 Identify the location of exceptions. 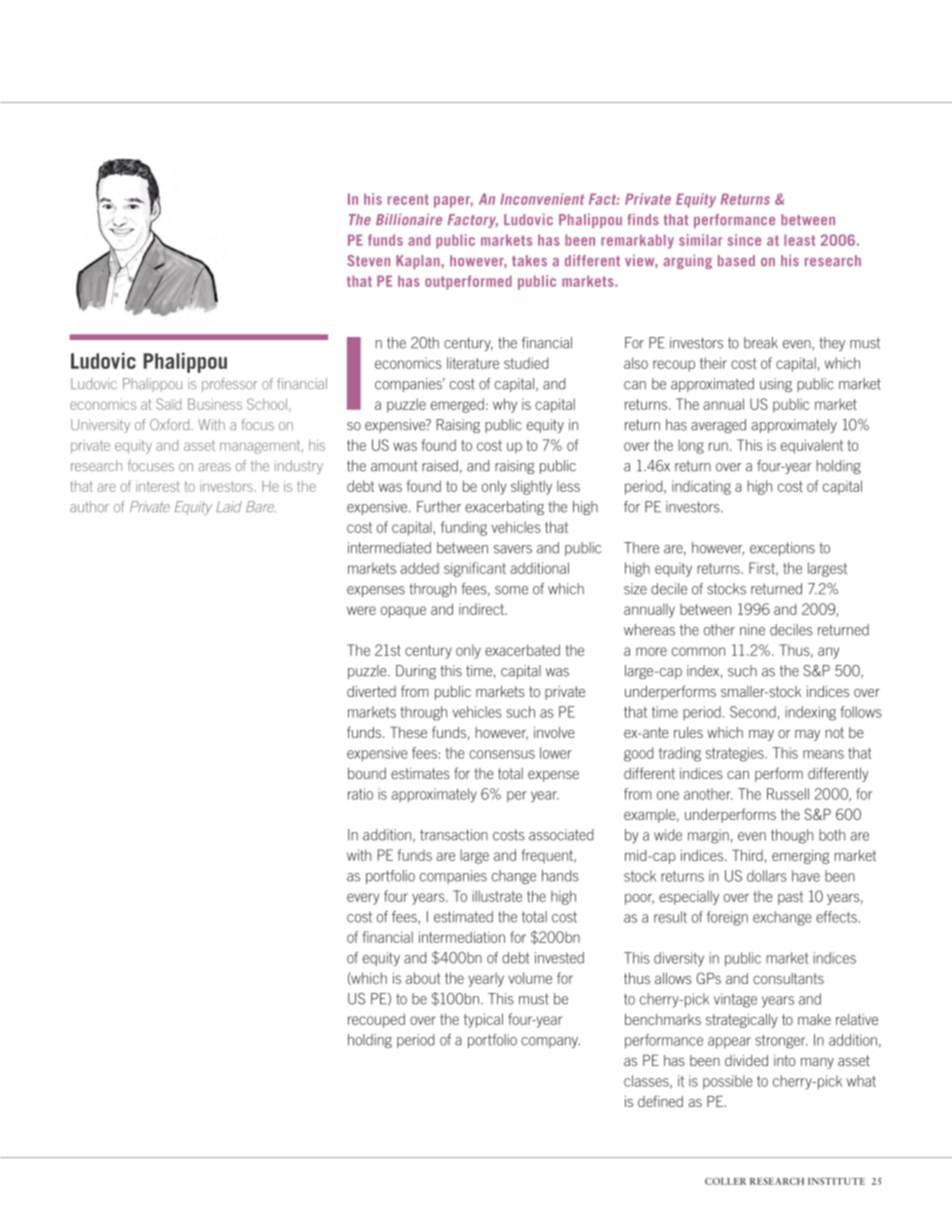
(782, 549).
